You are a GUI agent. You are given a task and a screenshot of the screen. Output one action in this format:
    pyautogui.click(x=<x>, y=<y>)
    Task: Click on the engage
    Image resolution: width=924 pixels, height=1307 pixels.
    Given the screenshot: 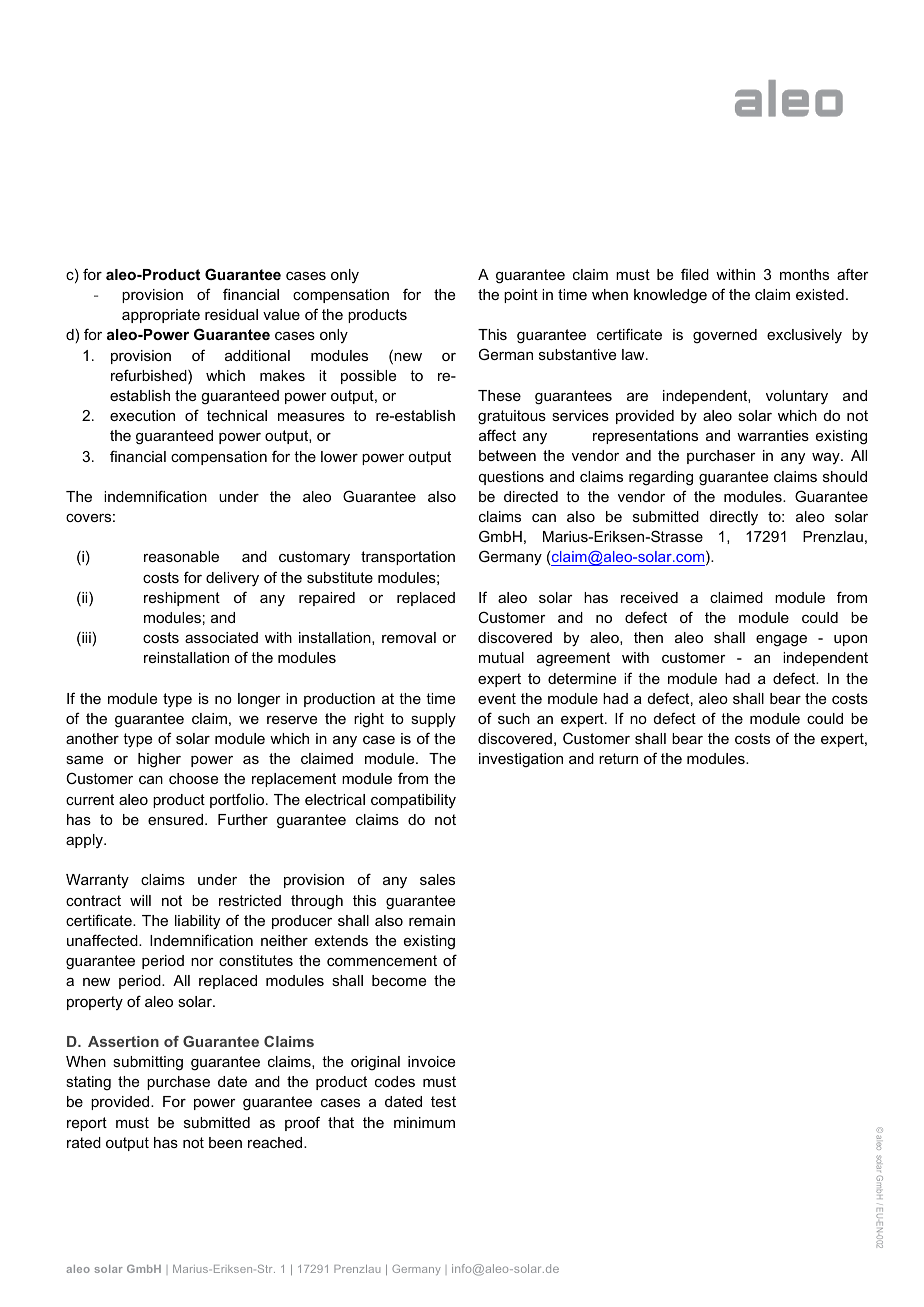 What is the action you would take?
    pyautogui.click(x=781, y=641)
